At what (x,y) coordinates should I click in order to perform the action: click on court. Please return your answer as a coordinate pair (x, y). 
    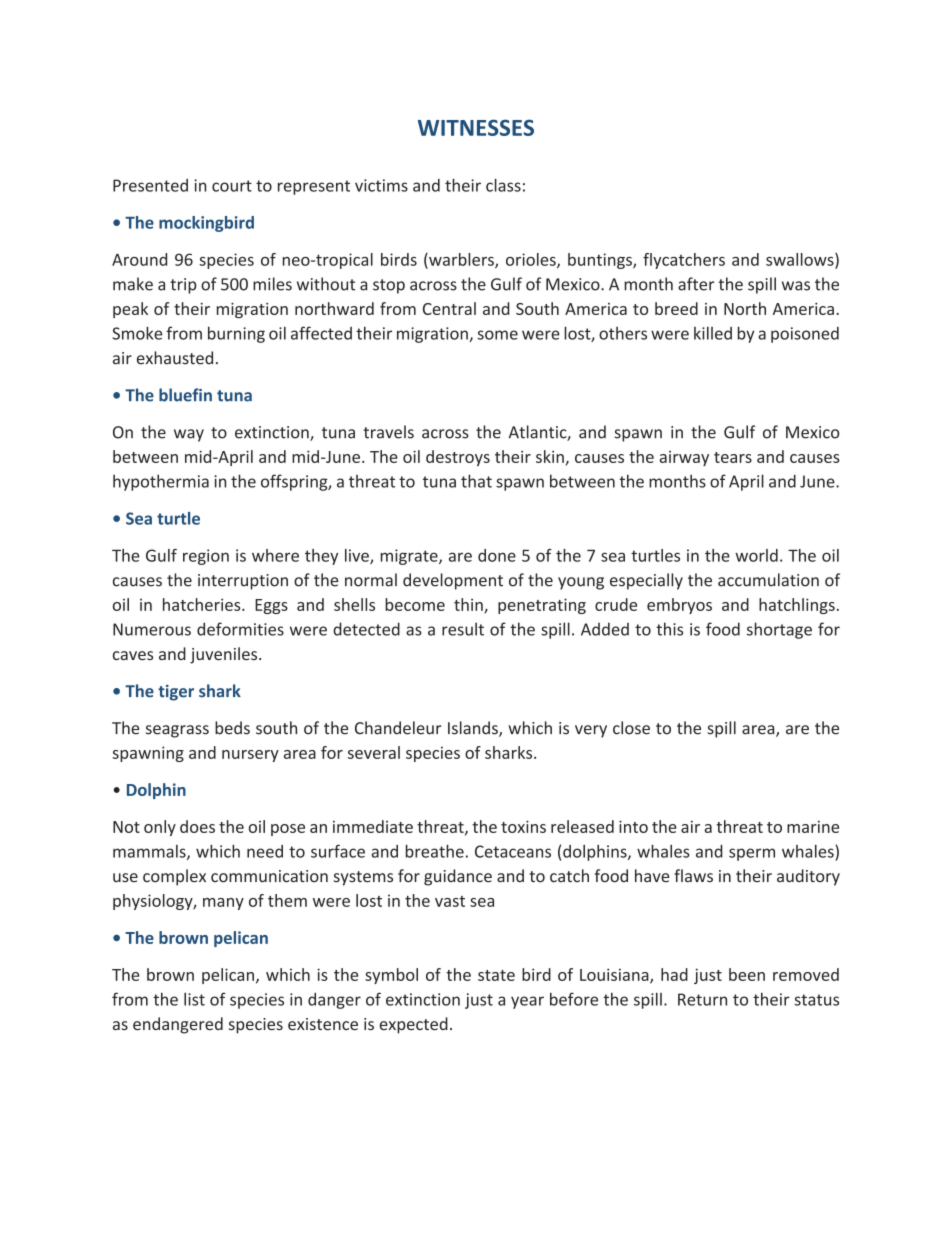
    Looking at the image, I should click on (232, 186).
